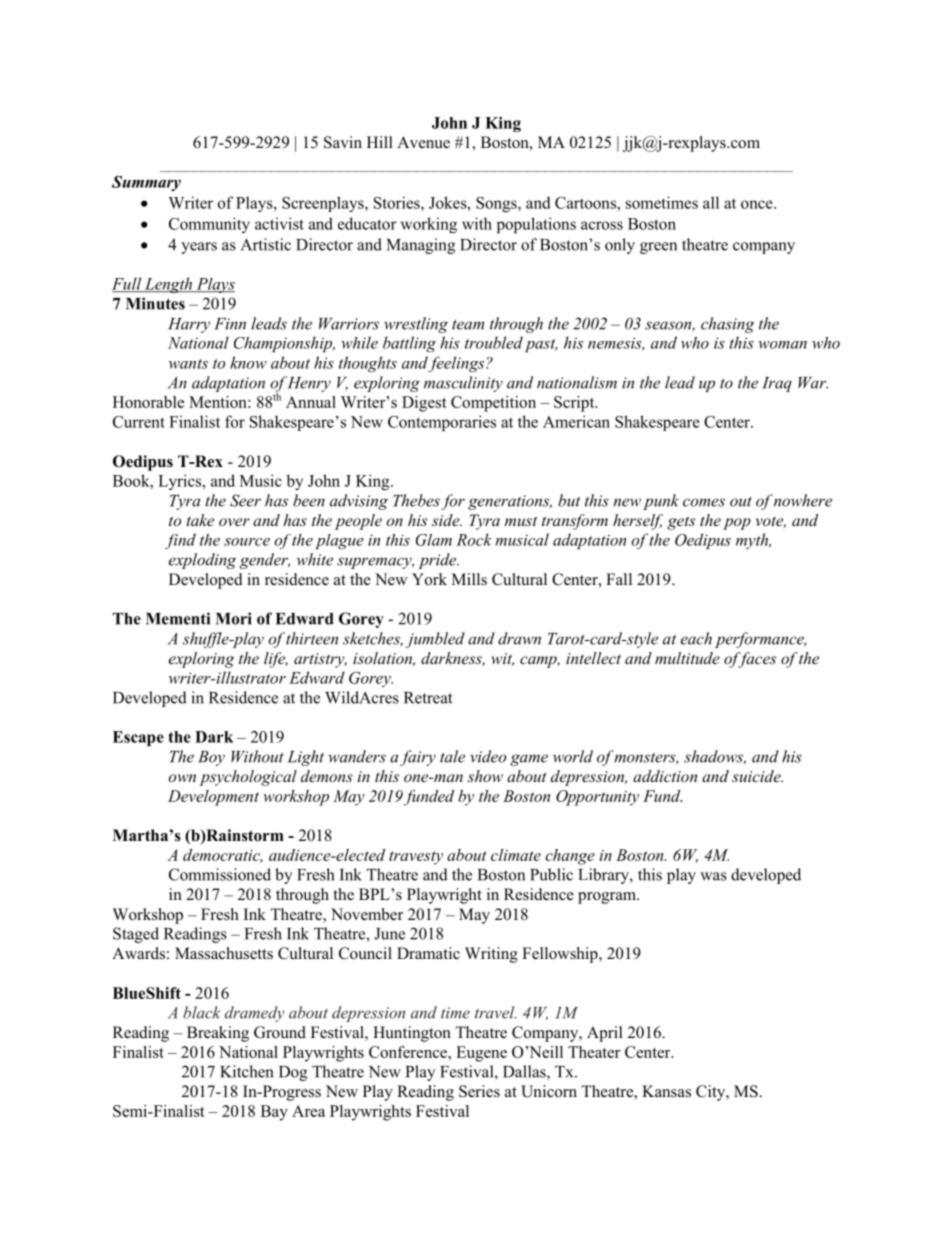 This screenshot has width=952, height=1233. I want to click on Kitchen, so click(247, 1071).
